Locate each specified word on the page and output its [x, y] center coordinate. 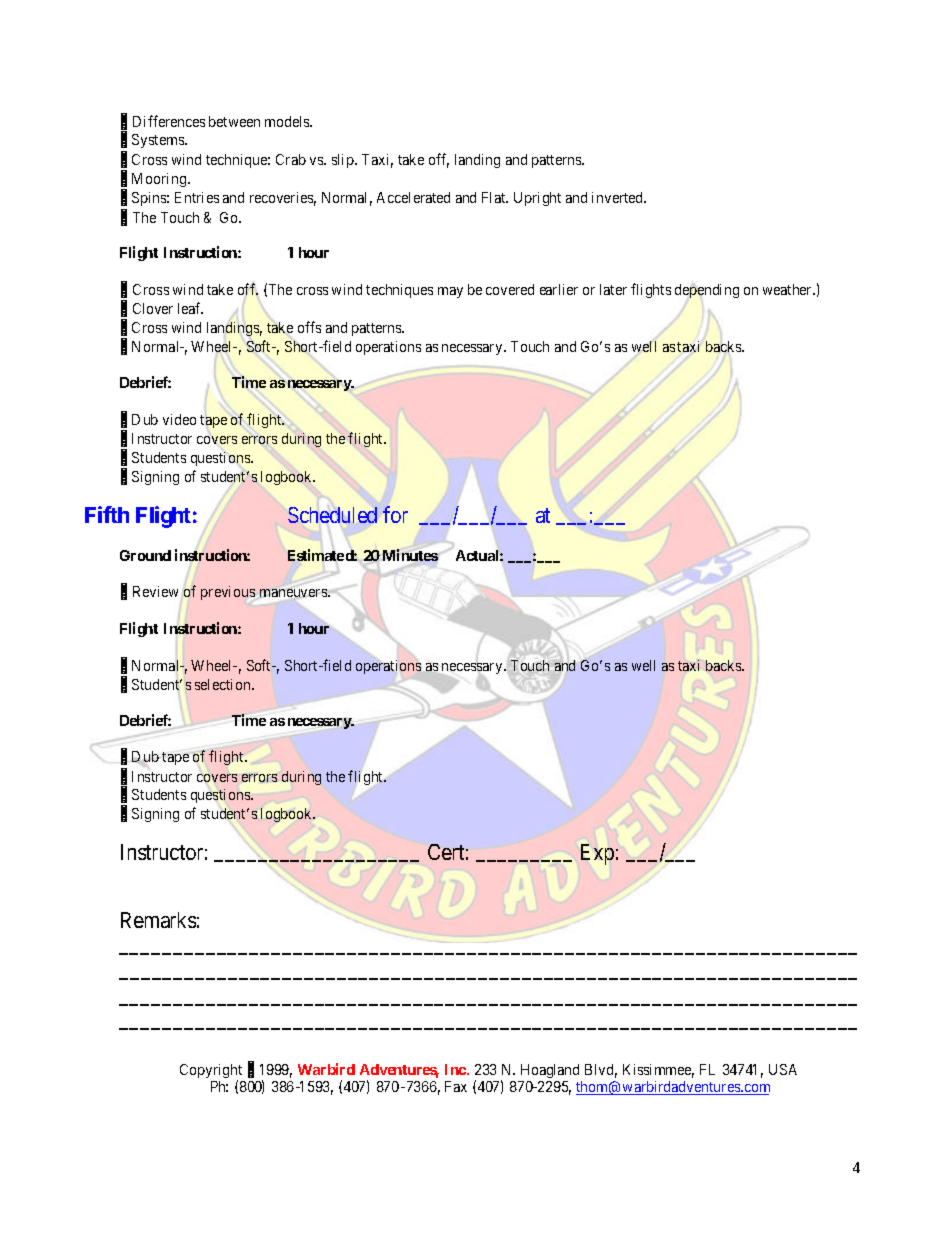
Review [155, 591]
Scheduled [332, 515]
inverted [619, 197]
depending [707, 291]
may [450, 292]
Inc [456, 1069]
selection [224, 684]
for [395, 514]
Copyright [211, 1072]
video [179, 419]
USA [783, 1069]
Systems [159, 141]
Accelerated [413, 197]
